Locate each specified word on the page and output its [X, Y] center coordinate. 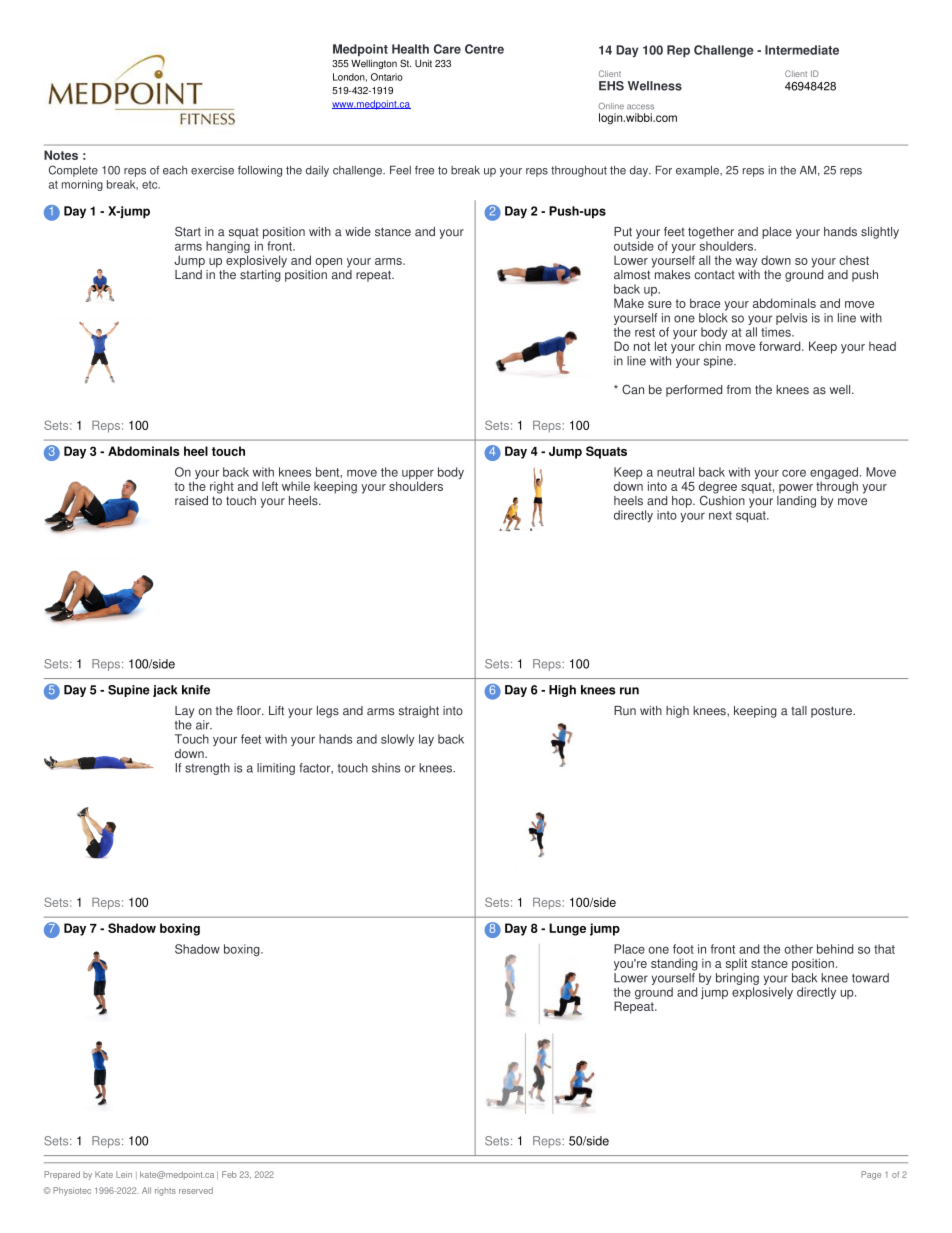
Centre [484, 49]
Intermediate [802, 50]
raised [191, 501]
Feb [229, 1174]
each [175, 170]
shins [386, 768]
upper [418, 476]
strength [207, 769]
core [794, 473]
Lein [124, 1174]
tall [799, 711]
